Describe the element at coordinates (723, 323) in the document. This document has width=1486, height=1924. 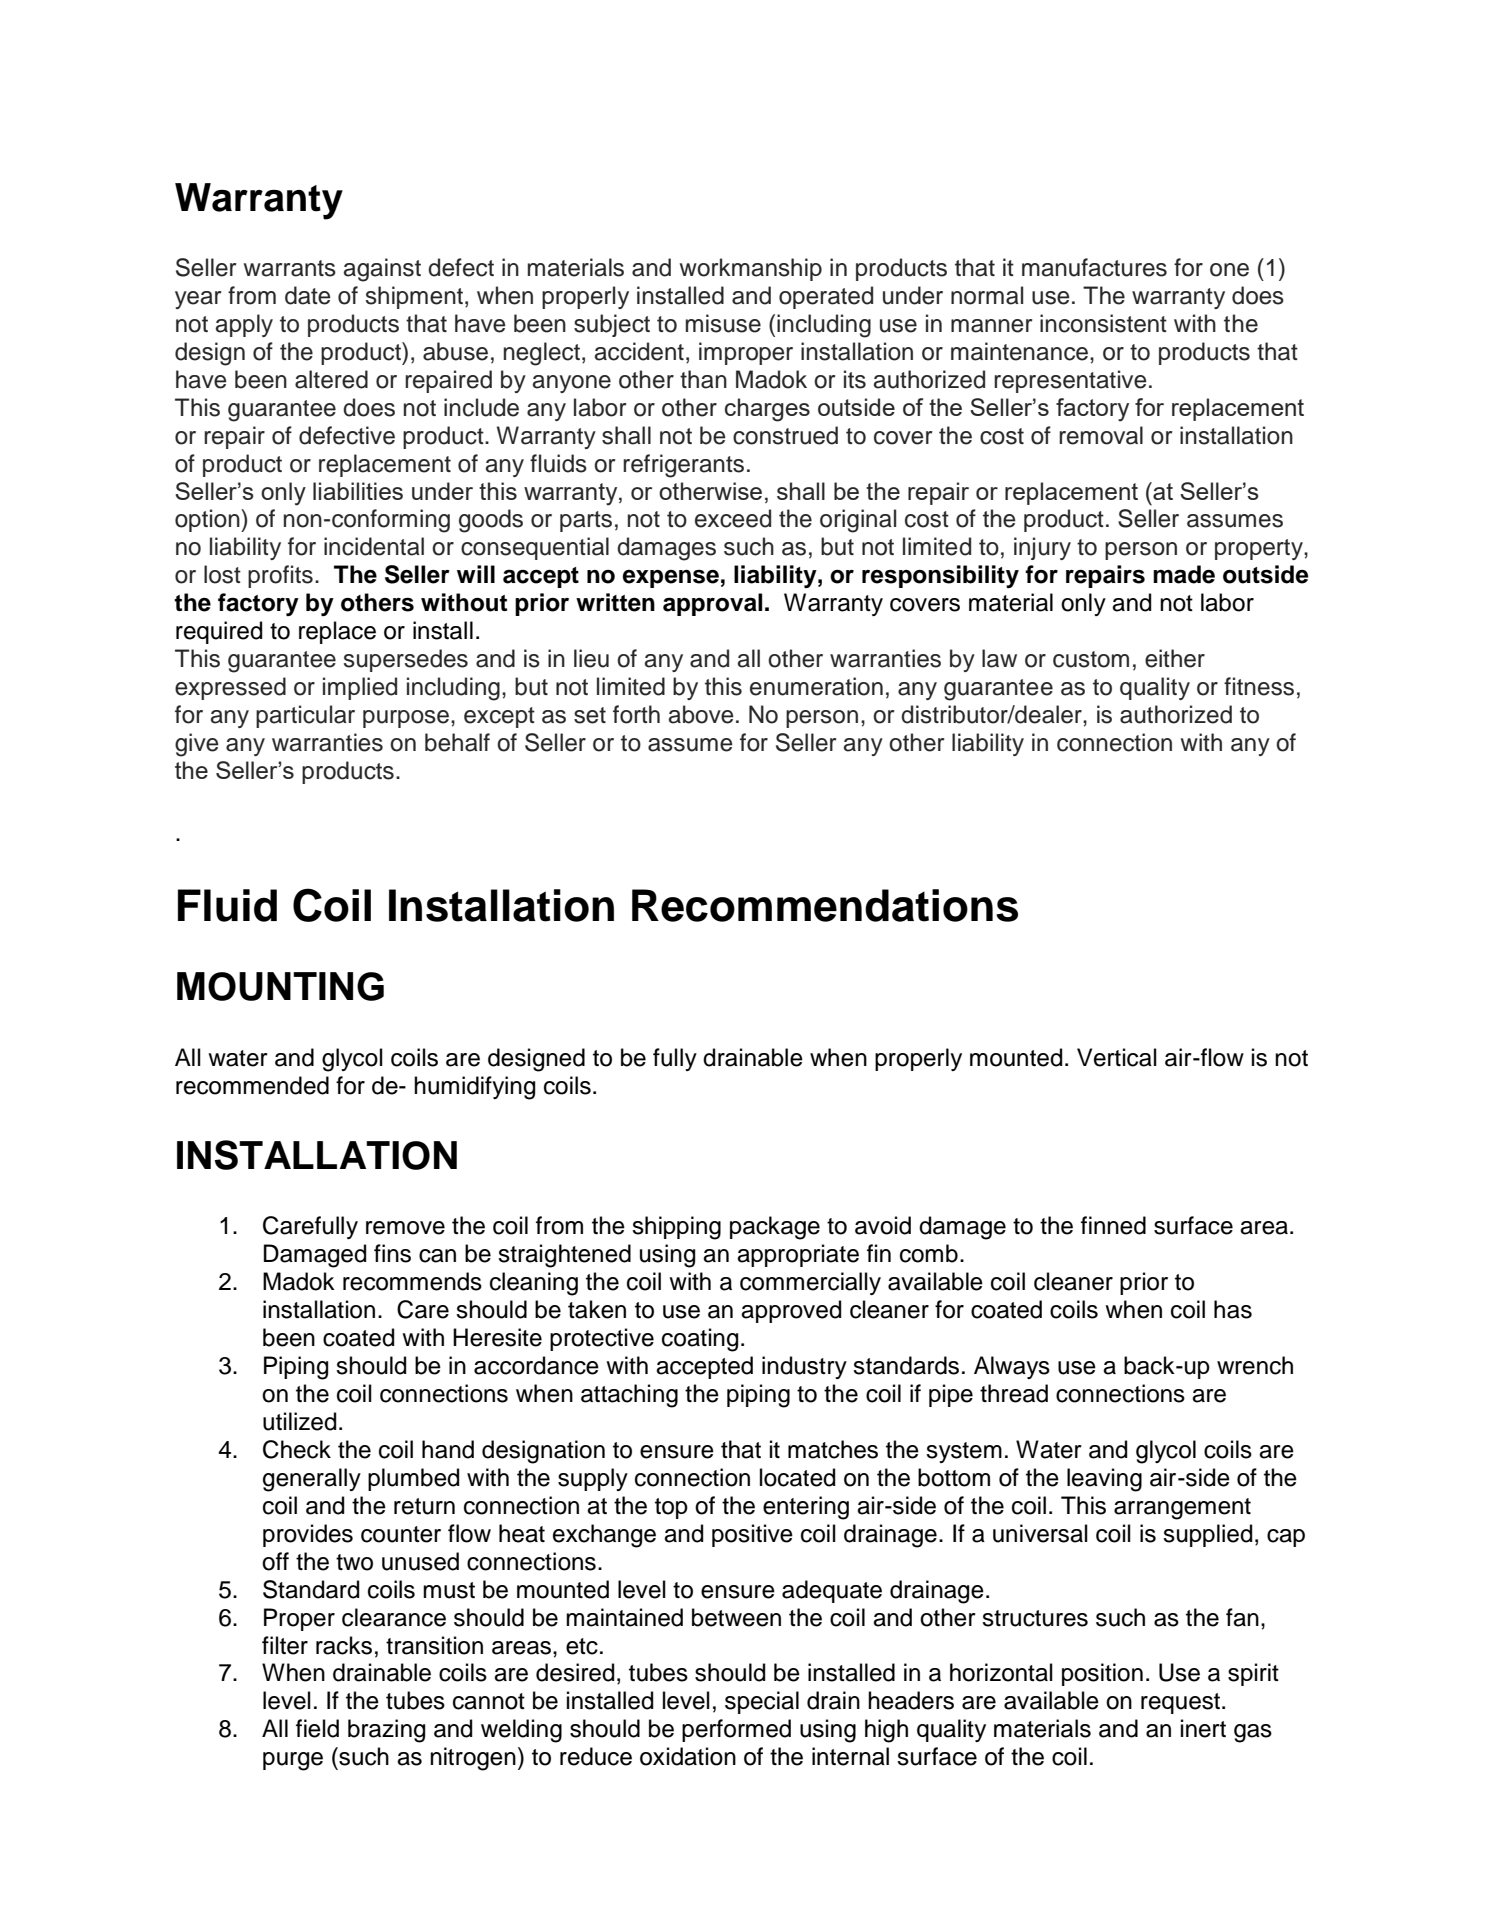
I see `misuse` at that location.
